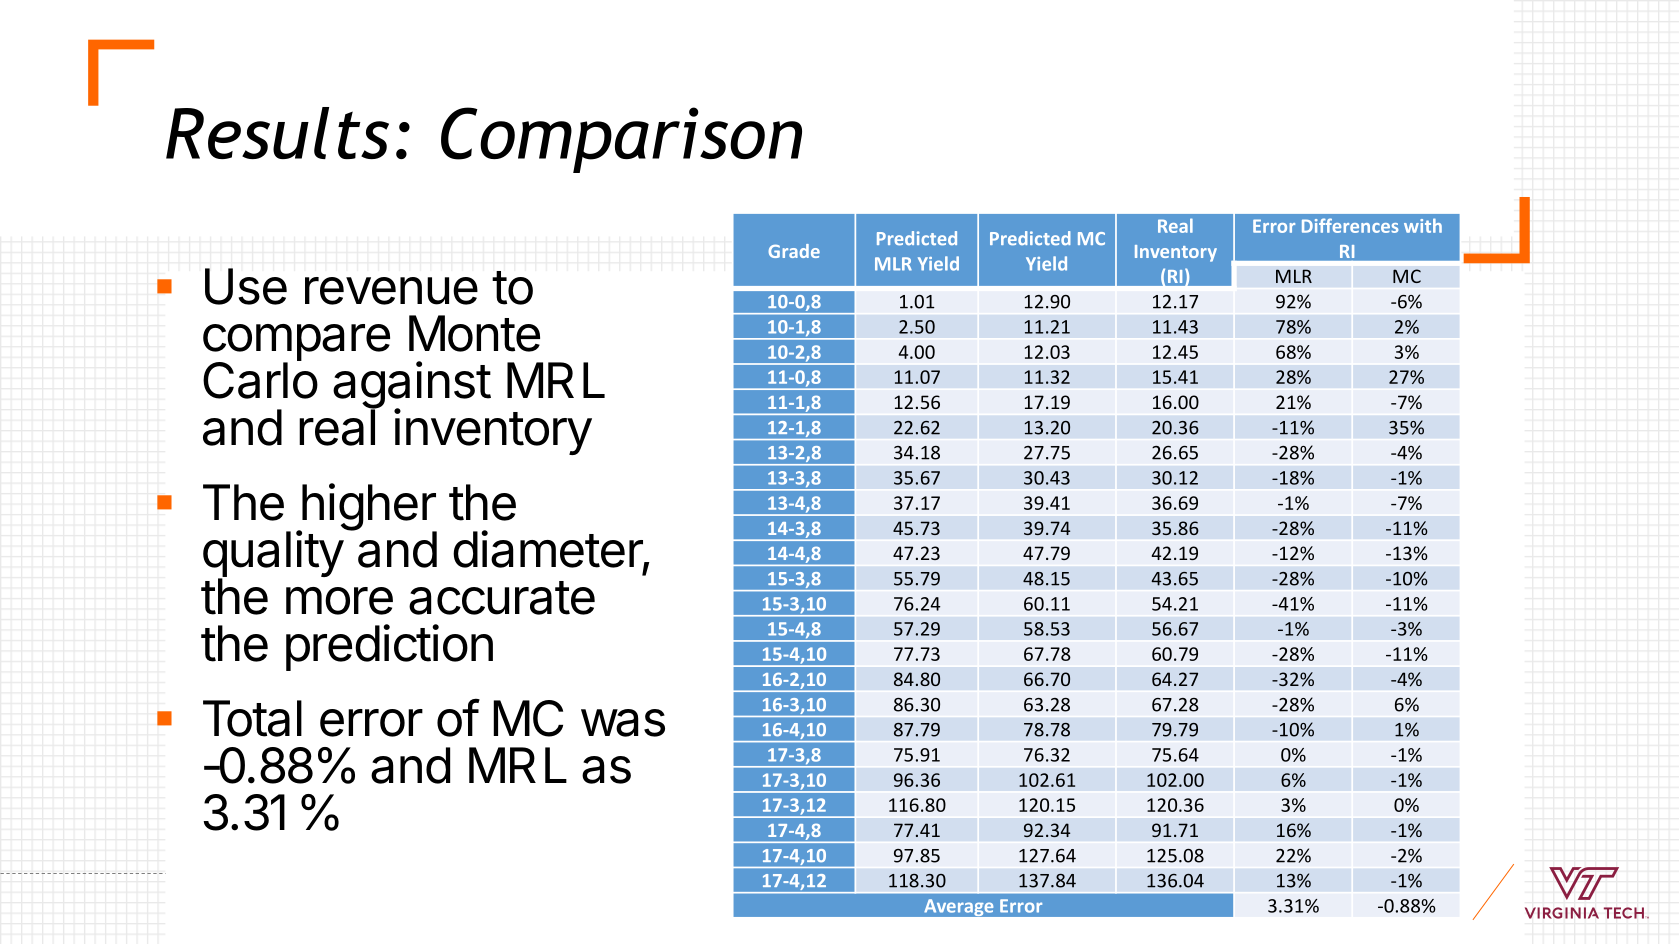 This screenshot has width=1679, height=944. Describe the element at coordinates (794, 251) in the screenshot. I see `Grade` at that location.
